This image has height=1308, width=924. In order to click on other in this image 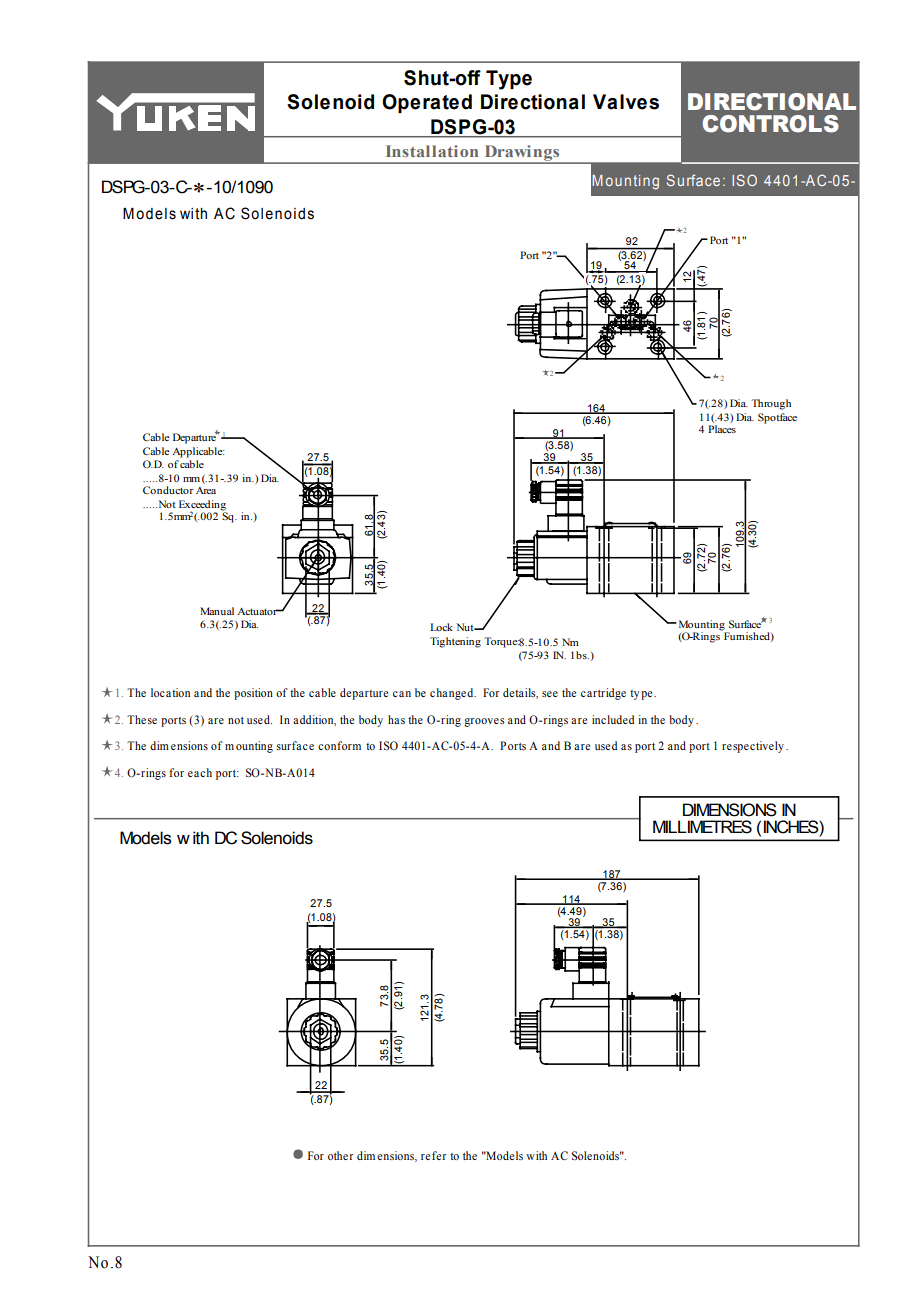, I will do `click(341, 1155)`.
